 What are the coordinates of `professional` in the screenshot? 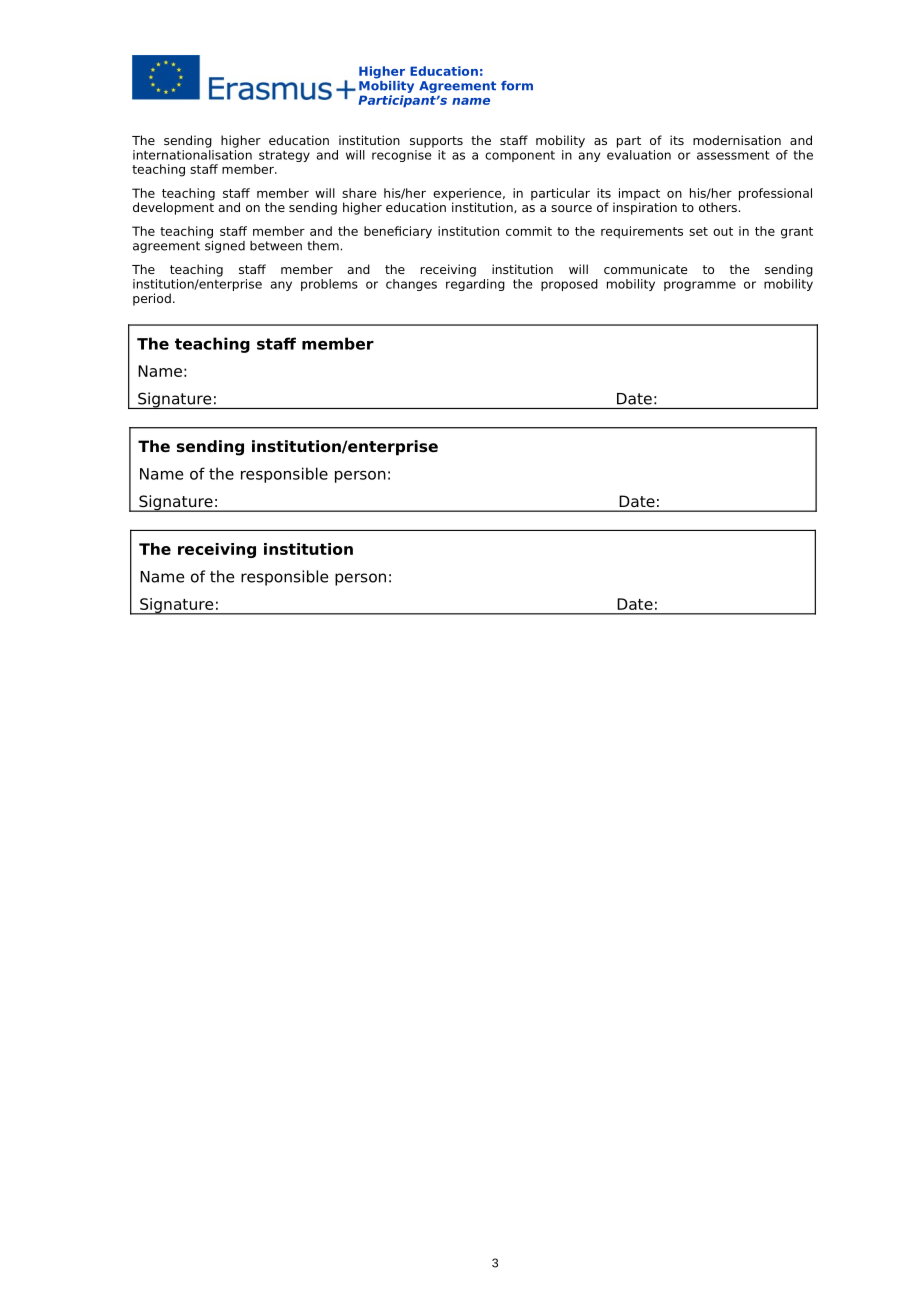 It's located at (775, 194).
